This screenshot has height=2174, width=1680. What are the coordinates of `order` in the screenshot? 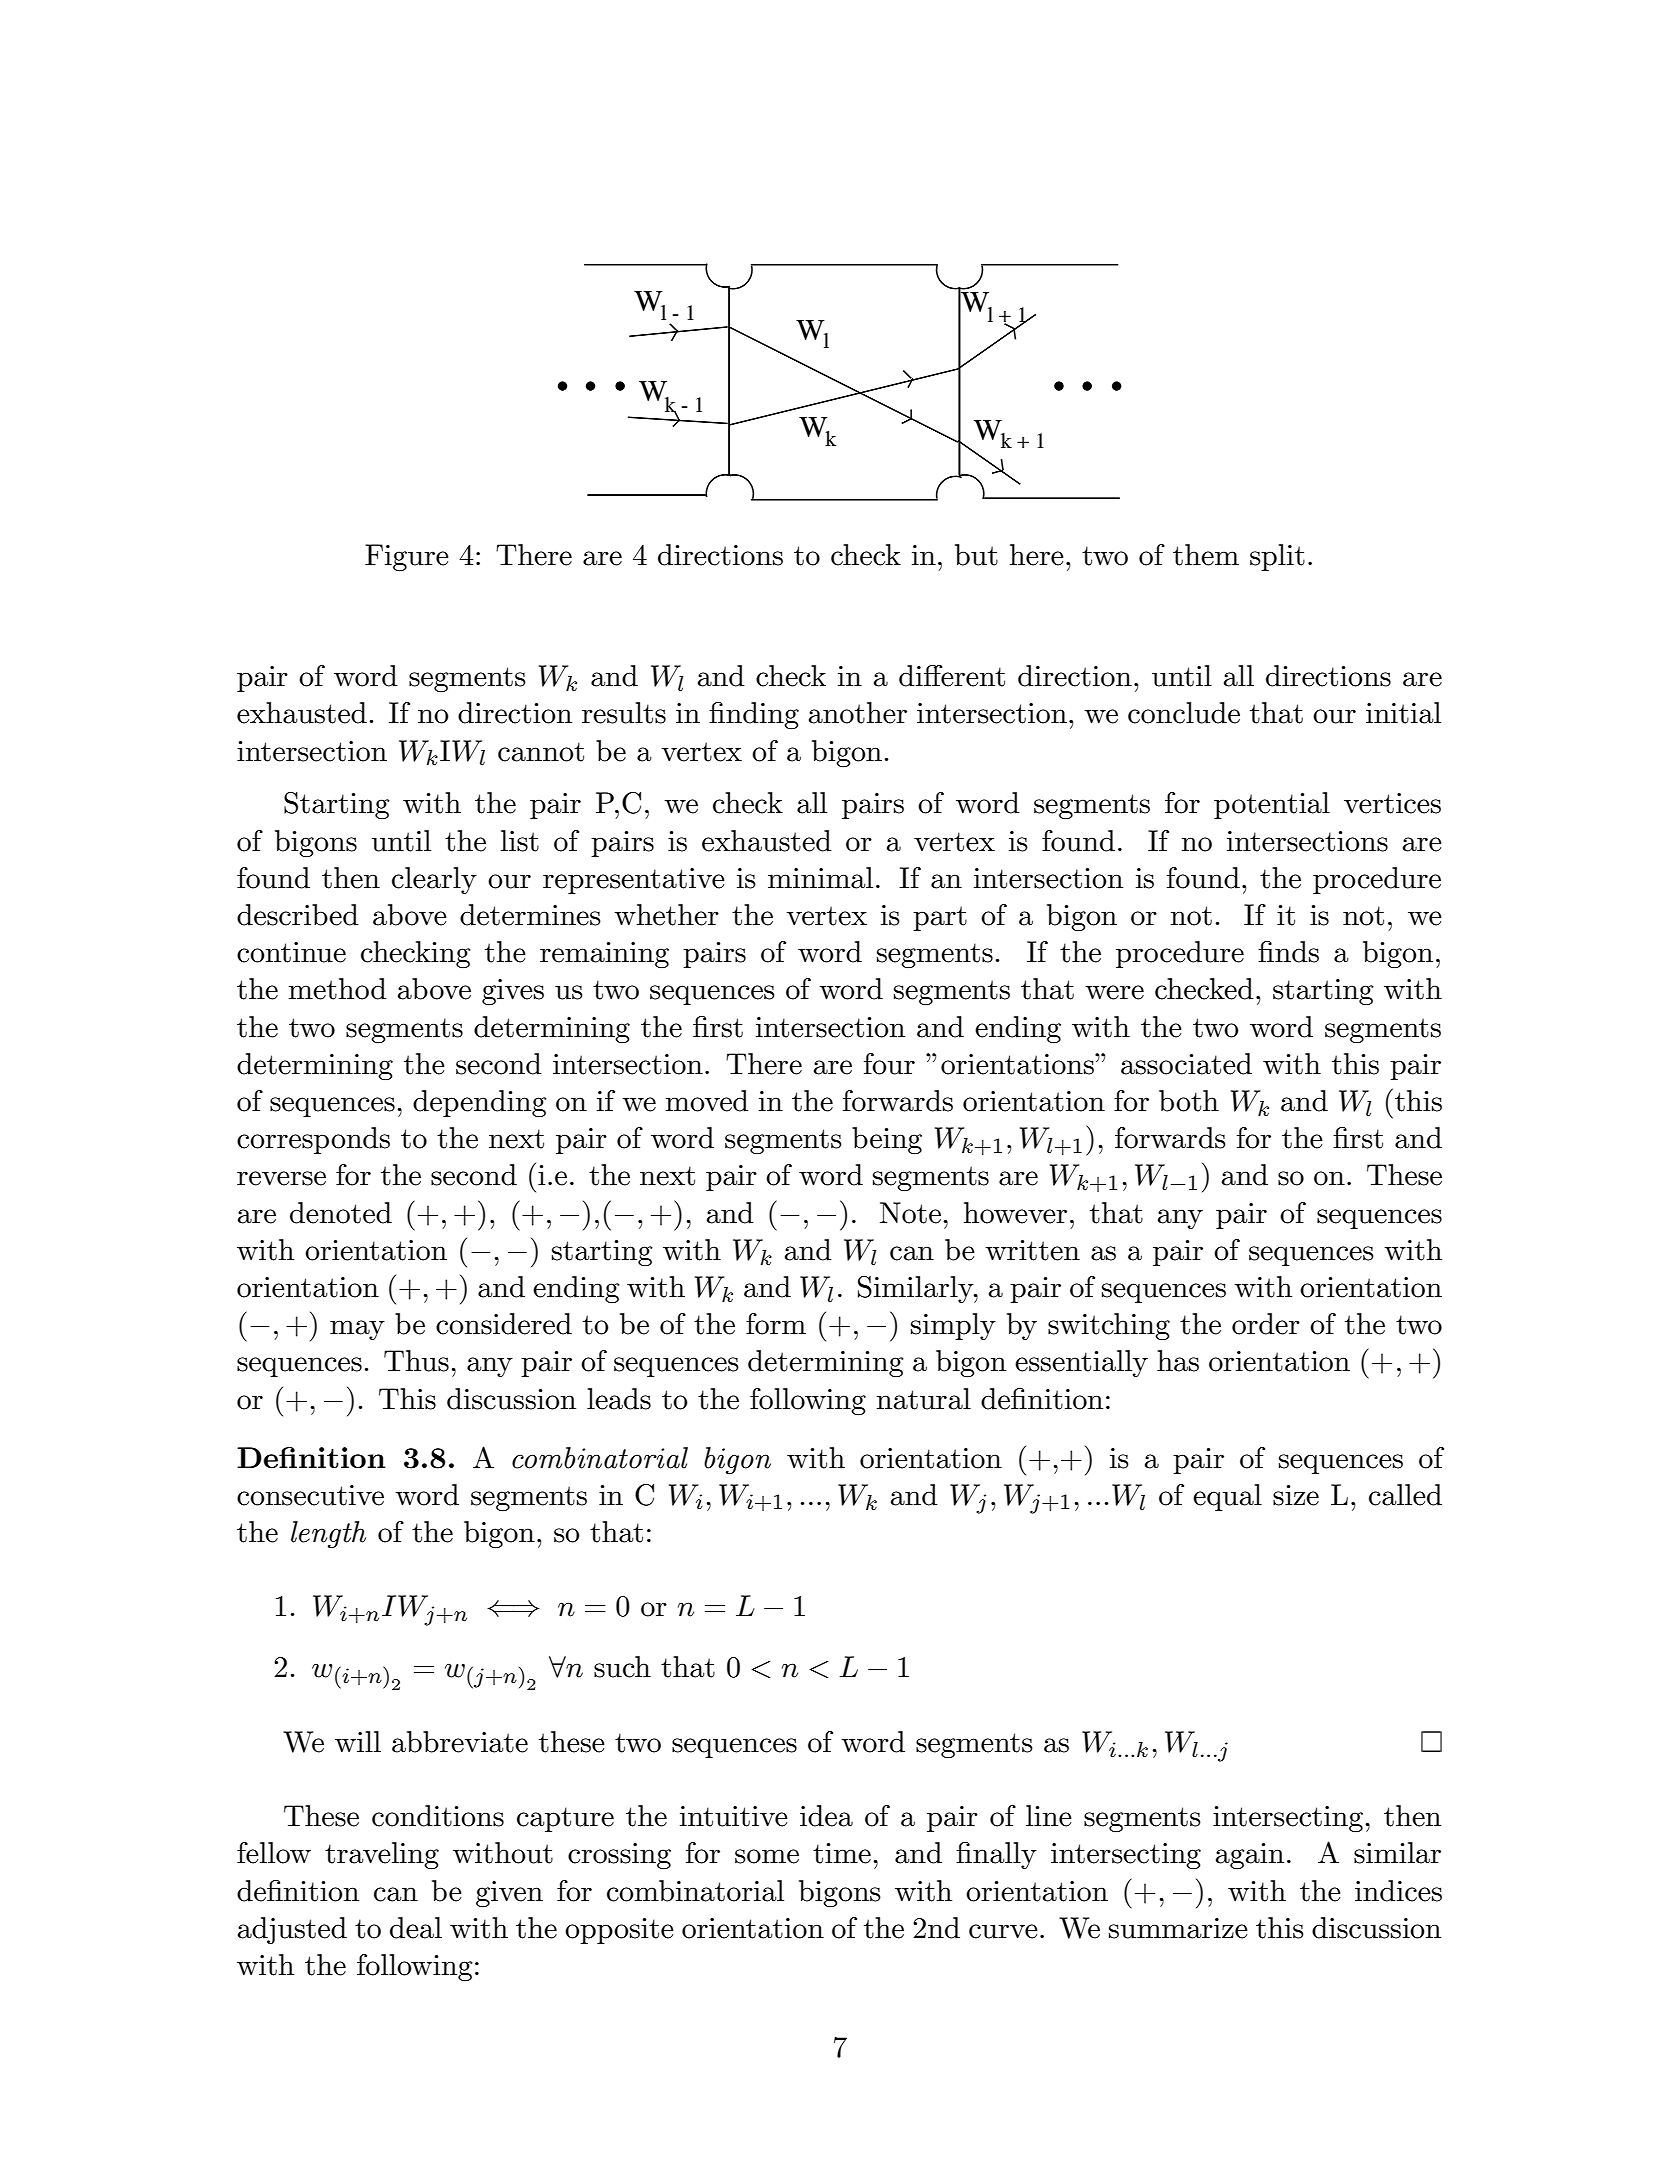 It's located at (1266, 1324).
